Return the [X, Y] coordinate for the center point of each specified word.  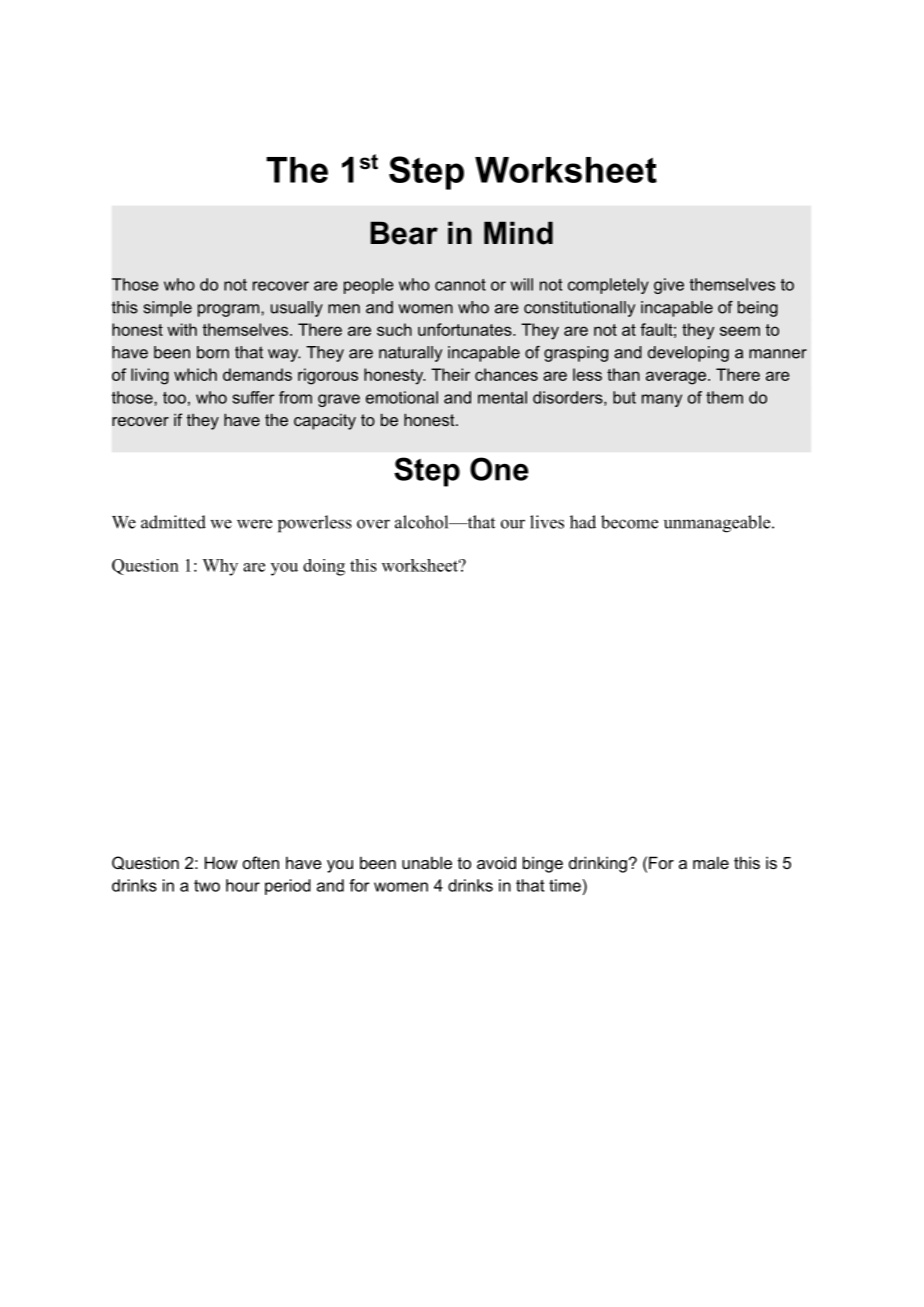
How [221, 862]
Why [220, 567]
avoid [496, 862]
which [195, 374]
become [629, 522]
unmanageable [717, 524]
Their [450, 374]
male [711, 862]
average [677, 378]
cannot [460, 285]
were [254, 524]
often [261, 862]
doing [324, 567]
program [230, 310]
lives [547, 522]
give [669, 286]
